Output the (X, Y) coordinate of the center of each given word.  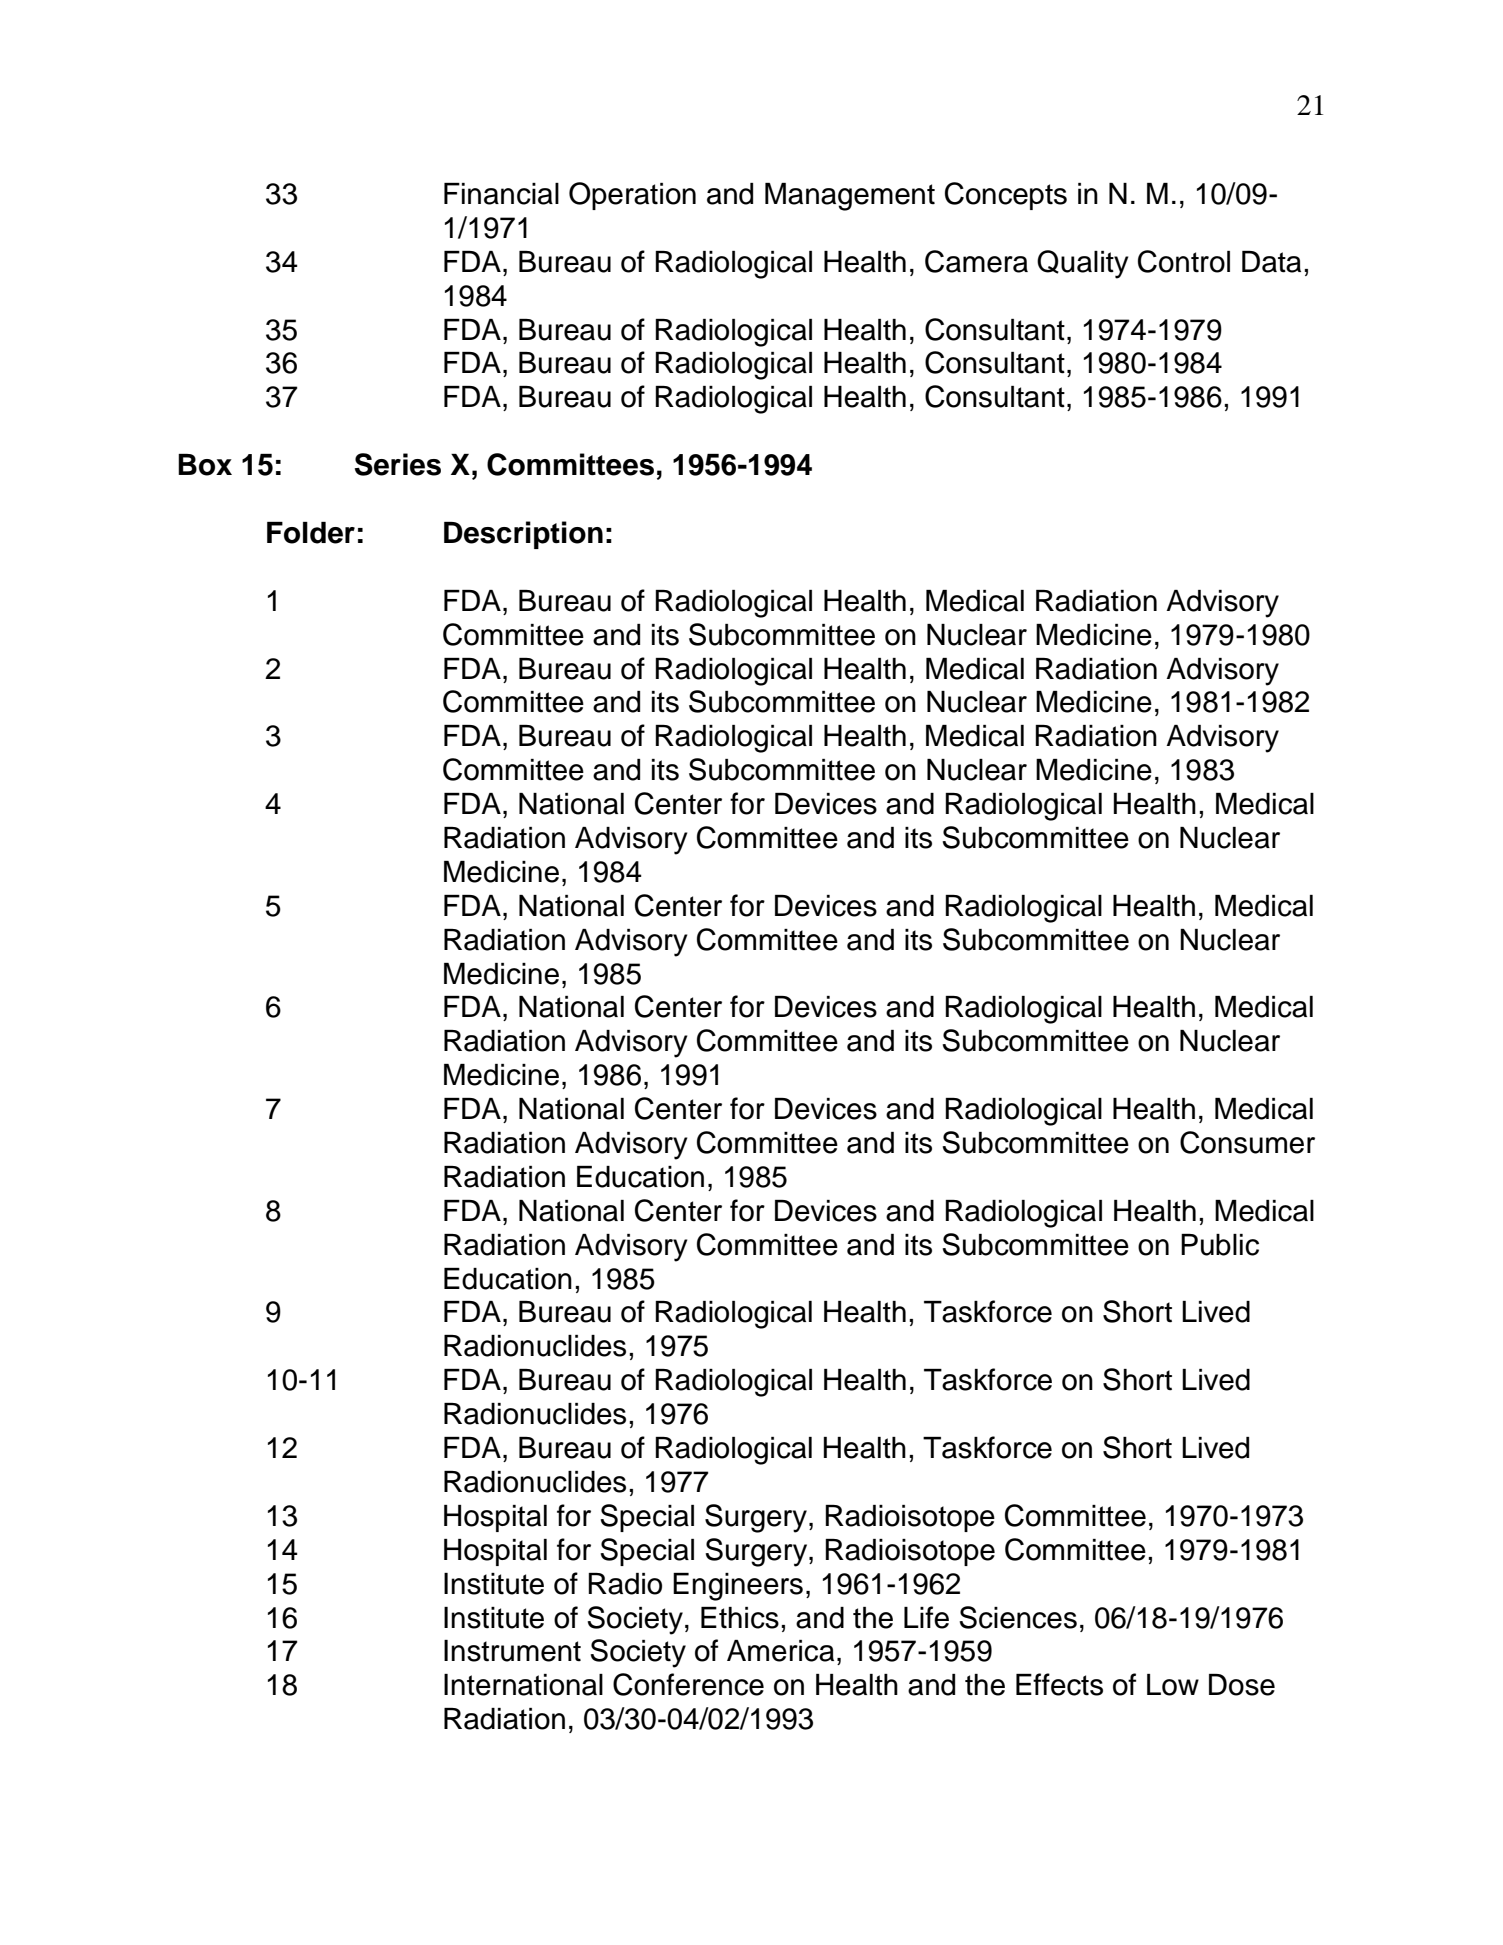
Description (523, 535)
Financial (501, 194)
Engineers (738, 1587)
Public (1220, 1245)
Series (398, 464)
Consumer (1247, 1142)
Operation (632, 196)
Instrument (512, 1651)
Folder (311, 533)
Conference (688, 1684)
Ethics (740, 1618)
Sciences (1018, 1617)
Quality (1083, 264)
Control (1184, 261)
